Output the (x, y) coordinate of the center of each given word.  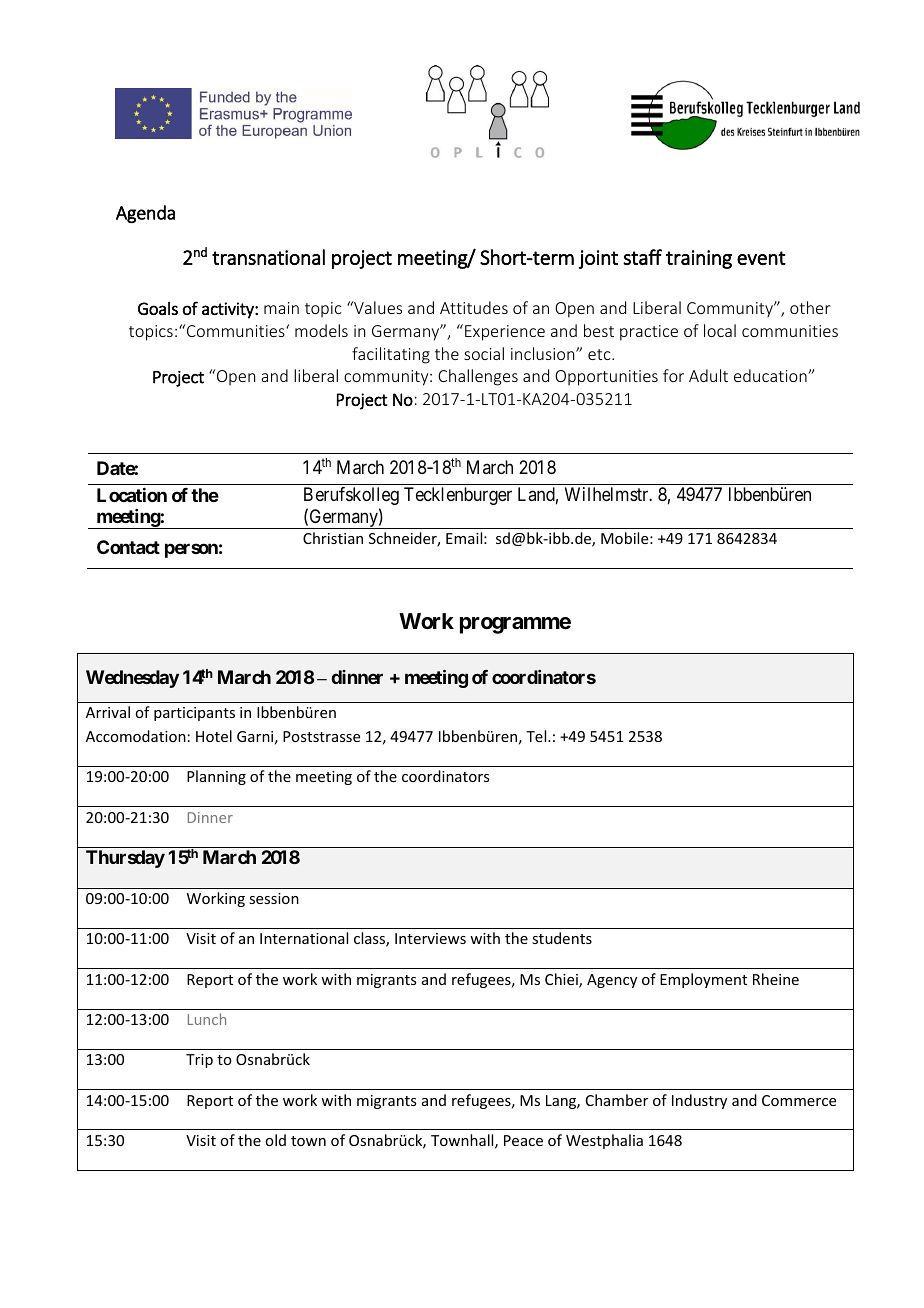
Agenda (145, 214)
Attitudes (474, 307)
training (699, 259)
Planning (216, 777)
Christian (333, 538)
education (771, 375)
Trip (199, 1061)
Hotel (214, 736)
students (562, 938)
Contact (128, 547)
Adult (708, 375)
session (274, 898)
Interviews (430, 938)
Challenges (478, 377)
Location (132, 495)
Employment (703, 980)
